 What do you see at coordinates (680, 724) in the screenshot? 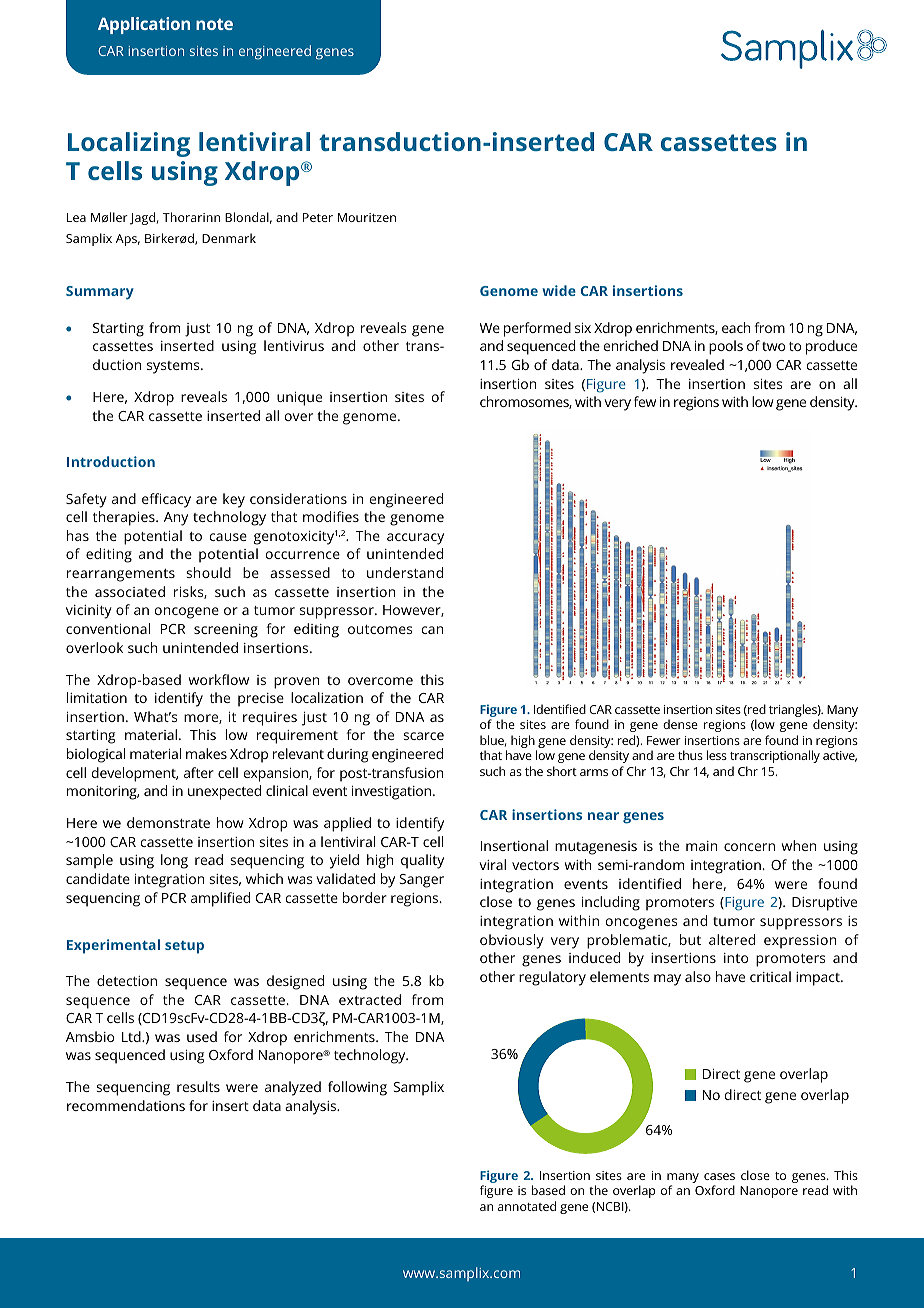
I see `dense` at bounding box center [680, 724].
